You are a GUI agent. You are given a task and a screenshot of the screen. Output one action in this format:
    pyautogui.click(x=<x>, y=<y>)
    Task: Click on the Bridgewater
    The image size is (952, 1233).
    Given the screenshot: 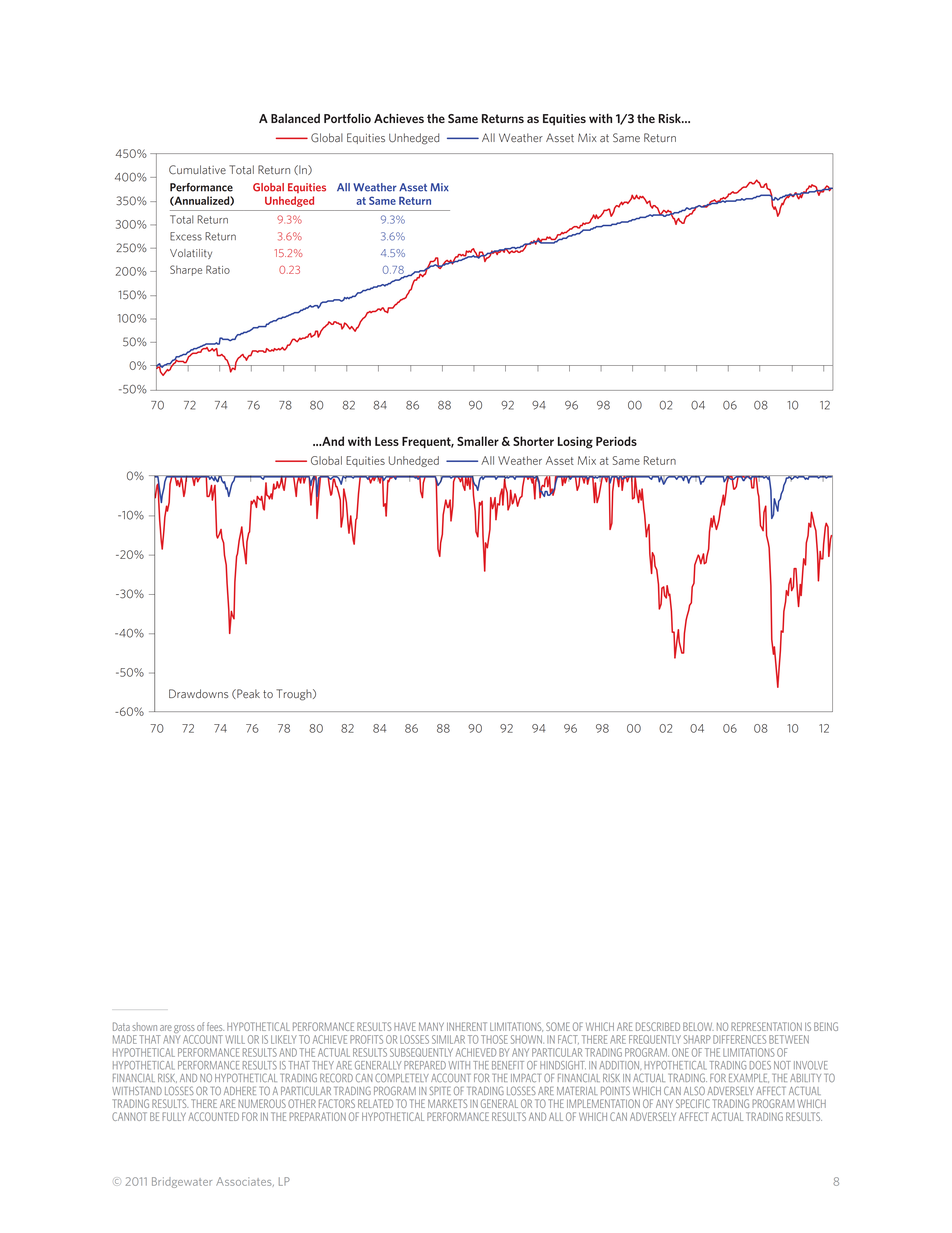 What is the action you would take?
    pyautogui.click(x=182, y=1182)
